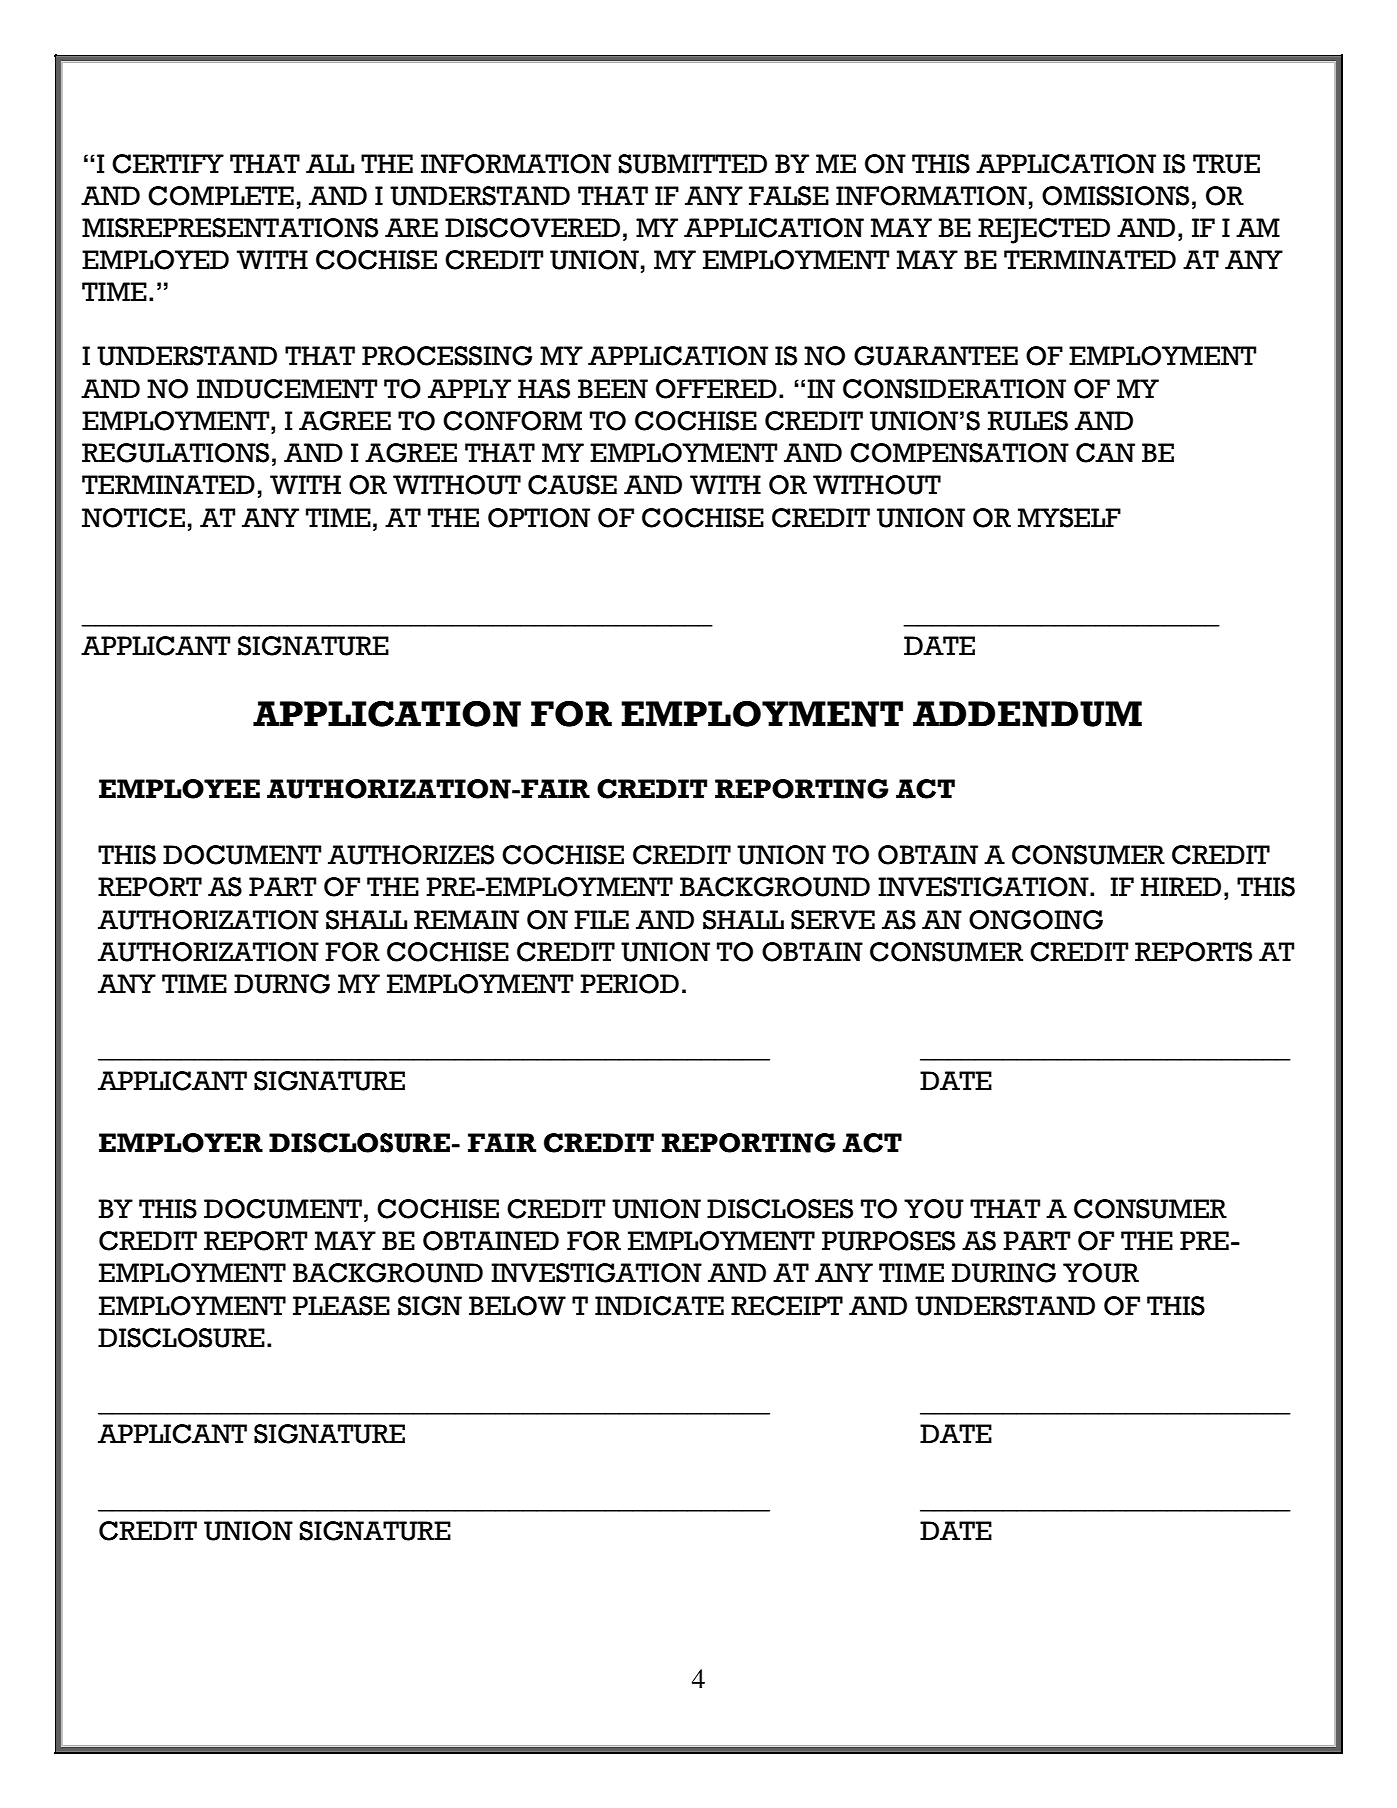 Image resolution: width=1397 pixels, height=1808 pixels. Describe the element at coordinates (221, 196) in the document. I see `COMPLETE` at that location.
